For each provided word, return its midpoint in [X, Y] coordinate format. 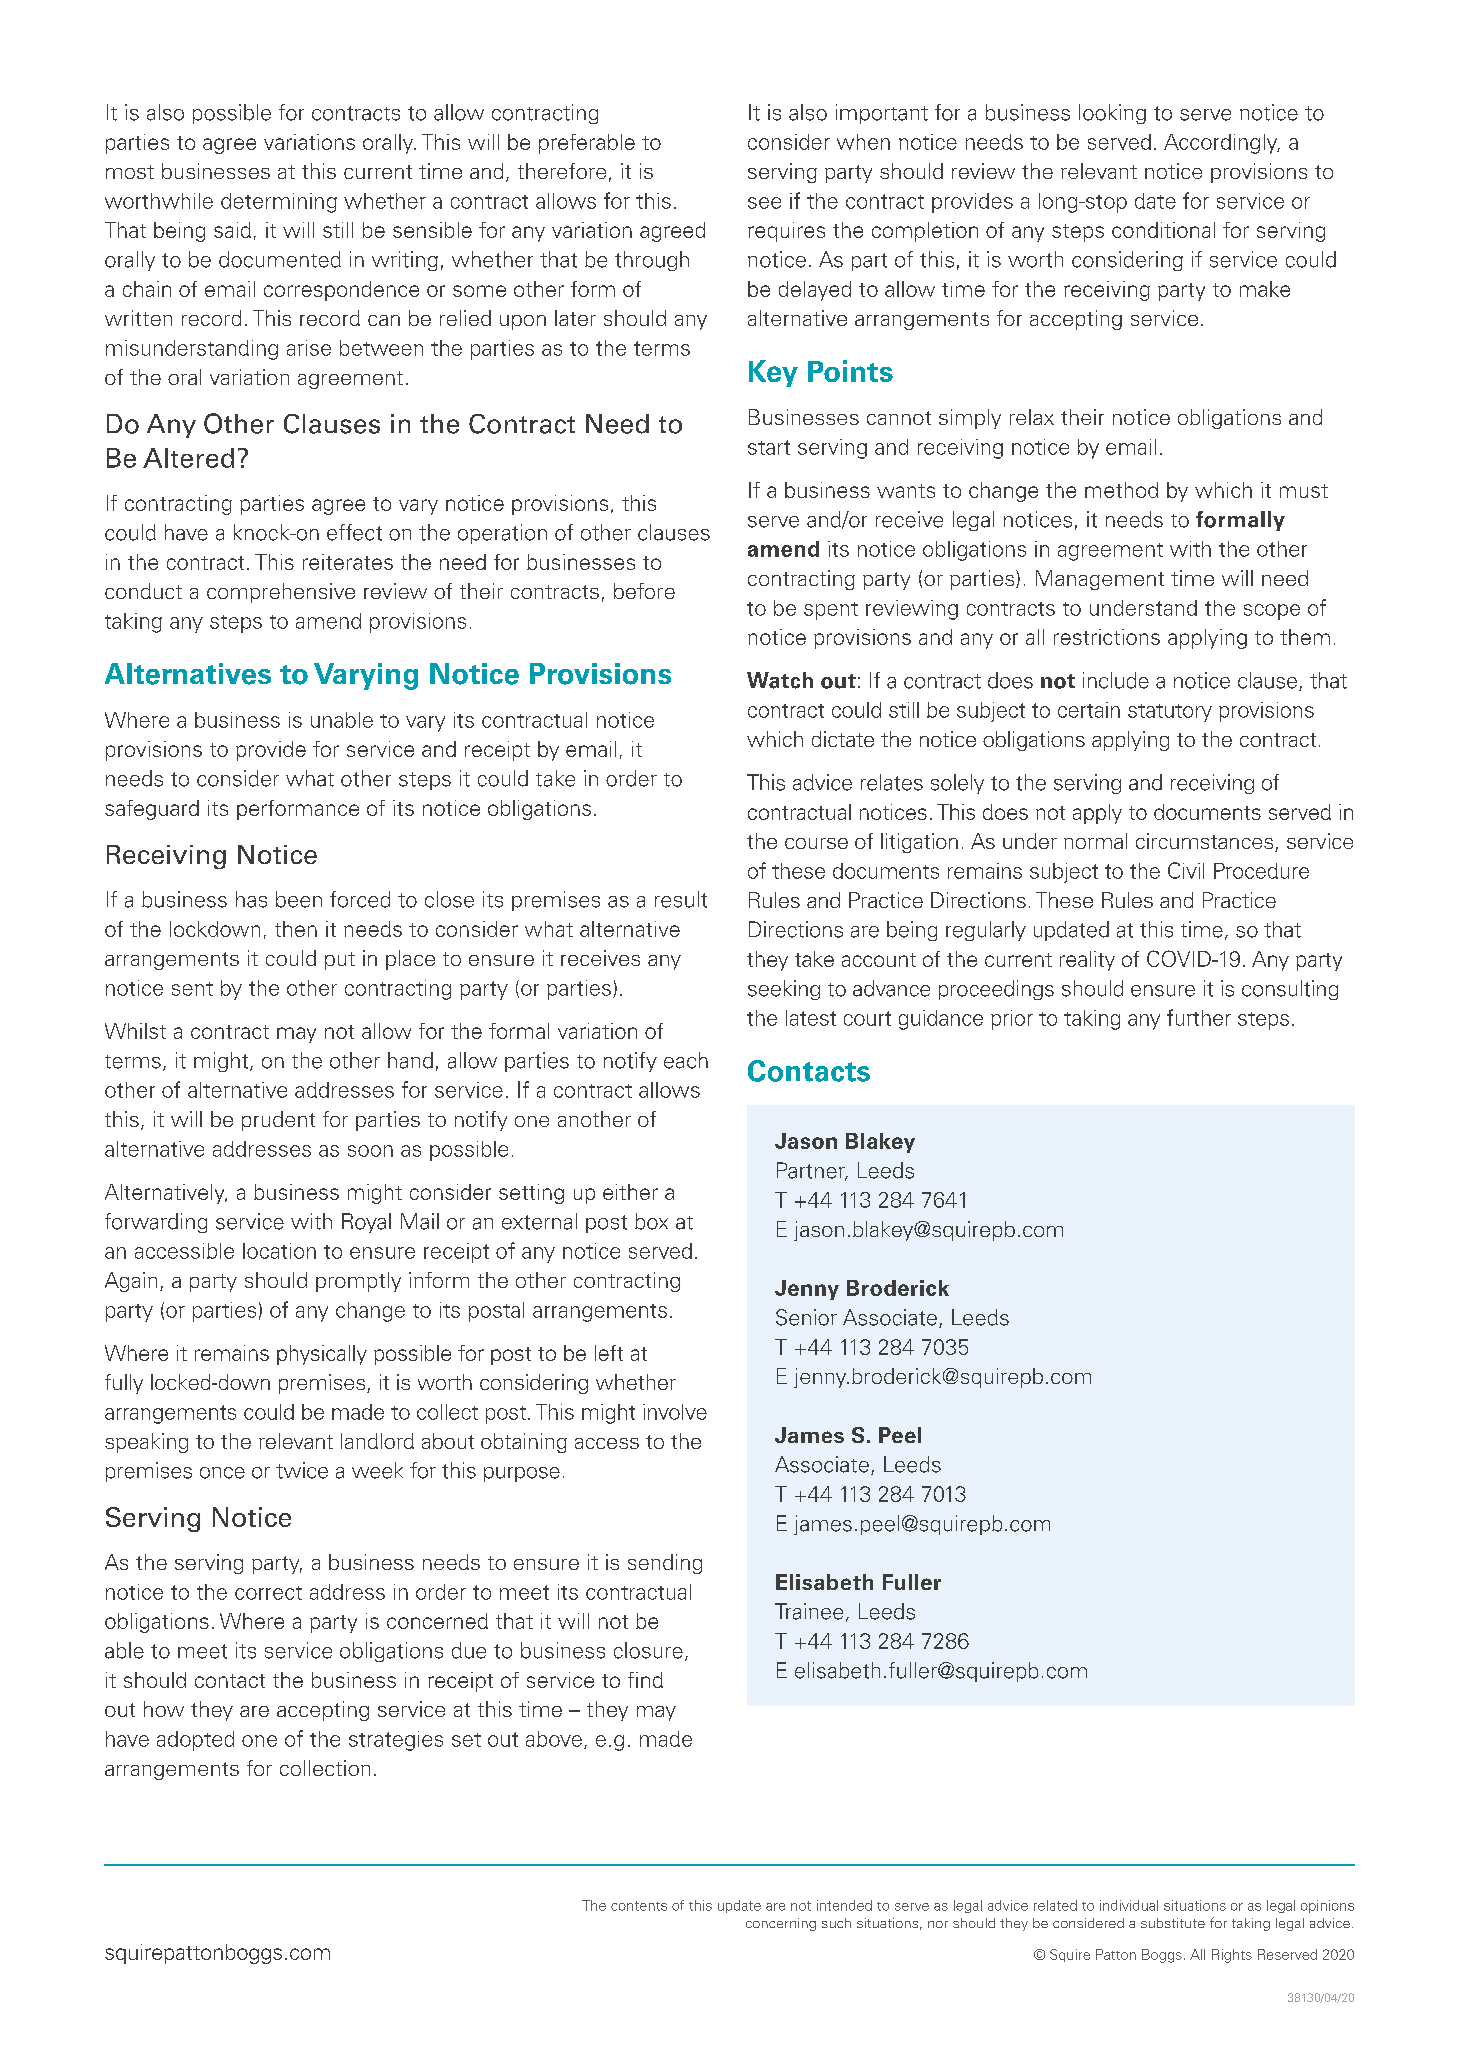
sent [192, 989]
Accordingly [1222, 144]
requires [786, 232]
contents [639, 1906]
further [1199, 1017]
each [686, 1060]
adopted [195, 1741]
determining [279, 203]
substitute [1173, 1923]
